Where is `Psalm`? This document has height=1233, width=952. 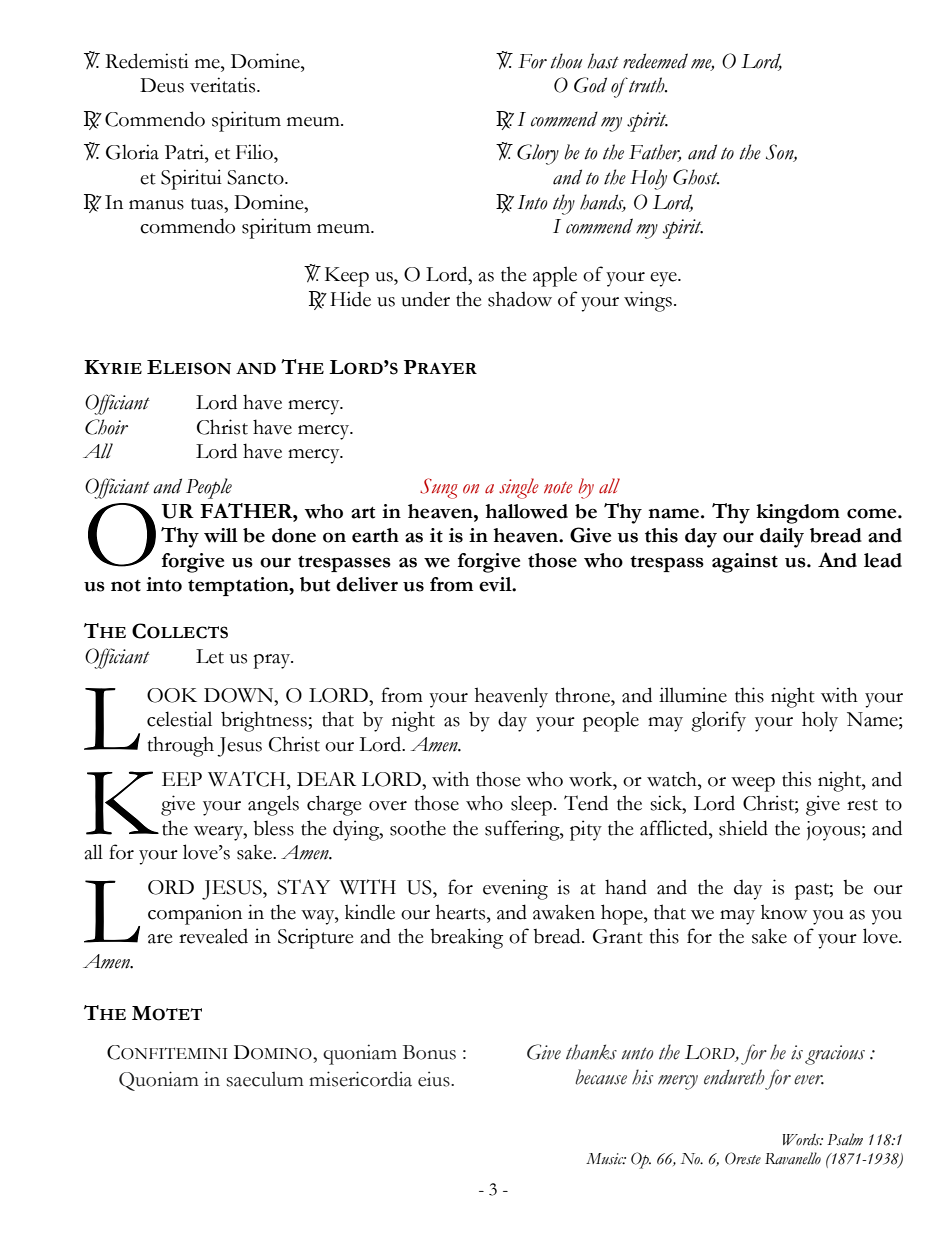 Psalm is located at coordinates (845, 1139).
